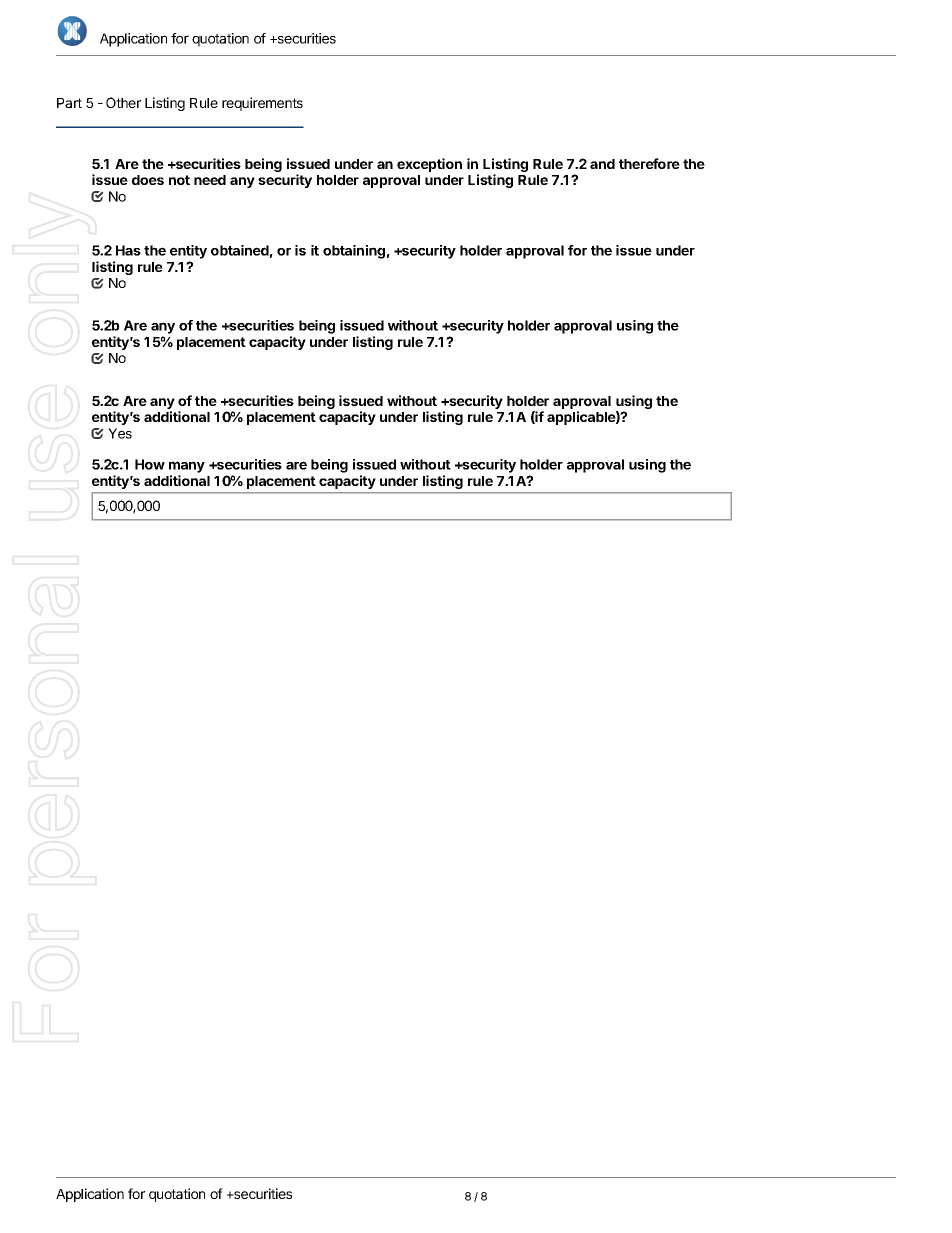  What do you see at coordinates (123, 102) in the image?
I see `Other` at bounding box center [123, 102].
